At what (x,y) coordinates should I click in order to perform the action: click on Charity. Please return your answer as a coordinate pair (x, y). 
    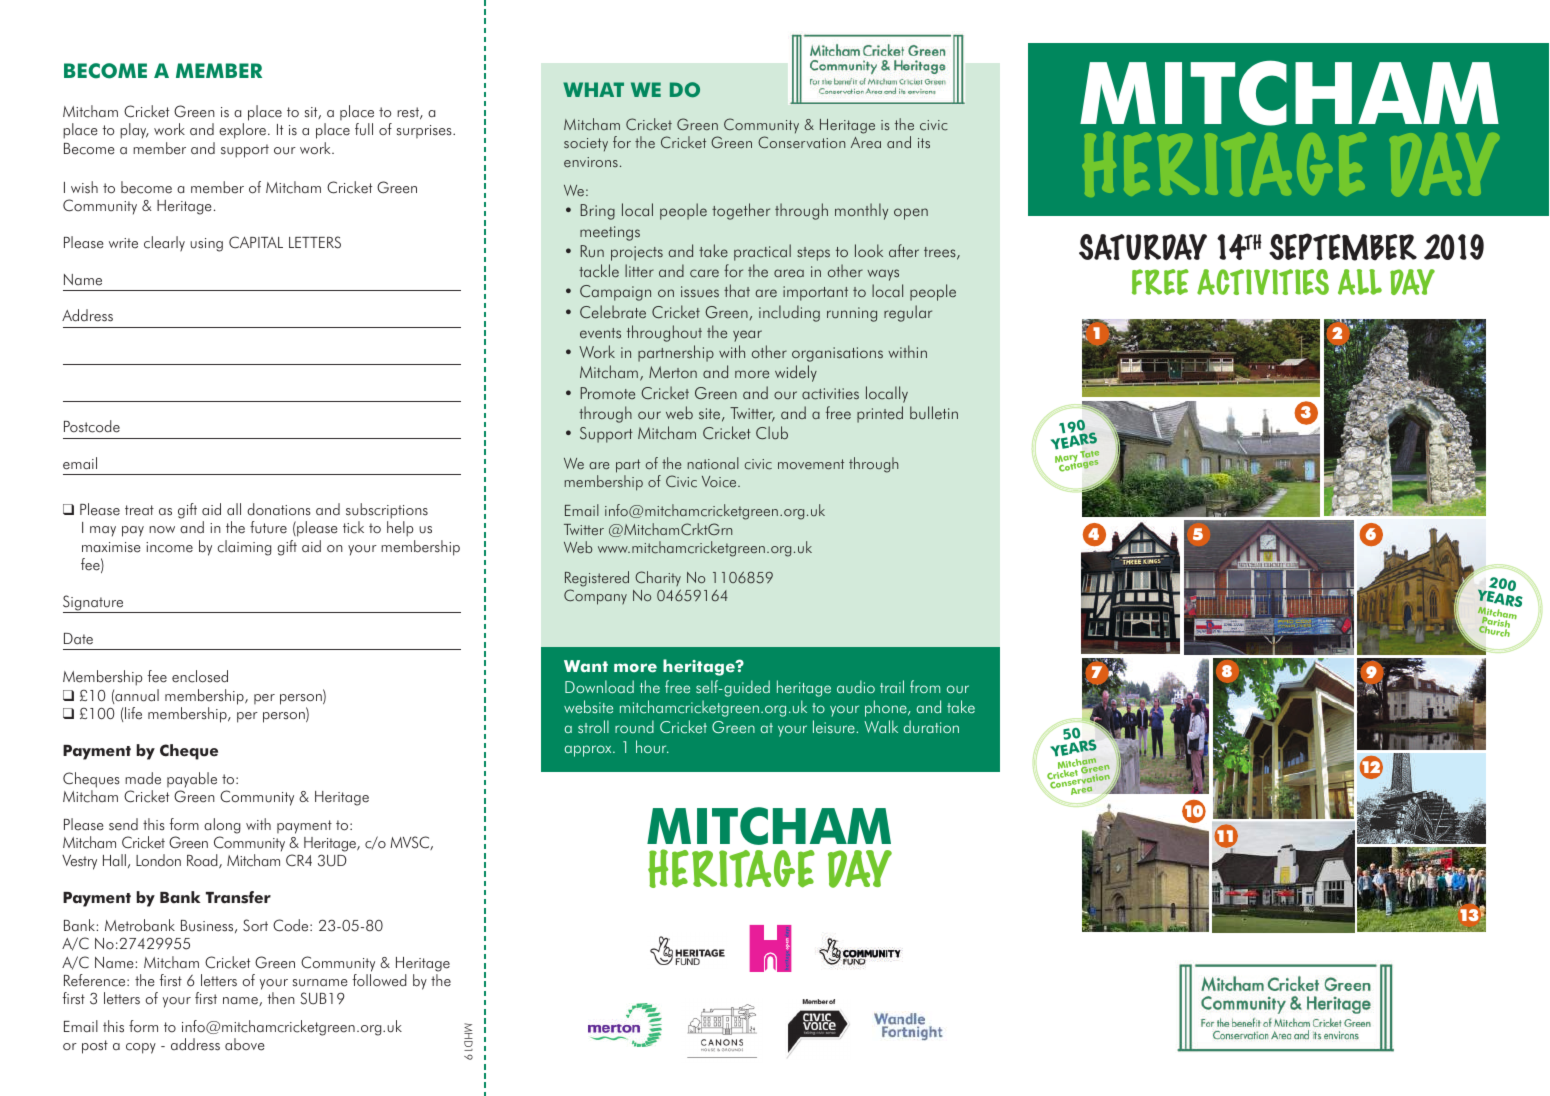
    Looking at the image, I should click on (658, 578).
